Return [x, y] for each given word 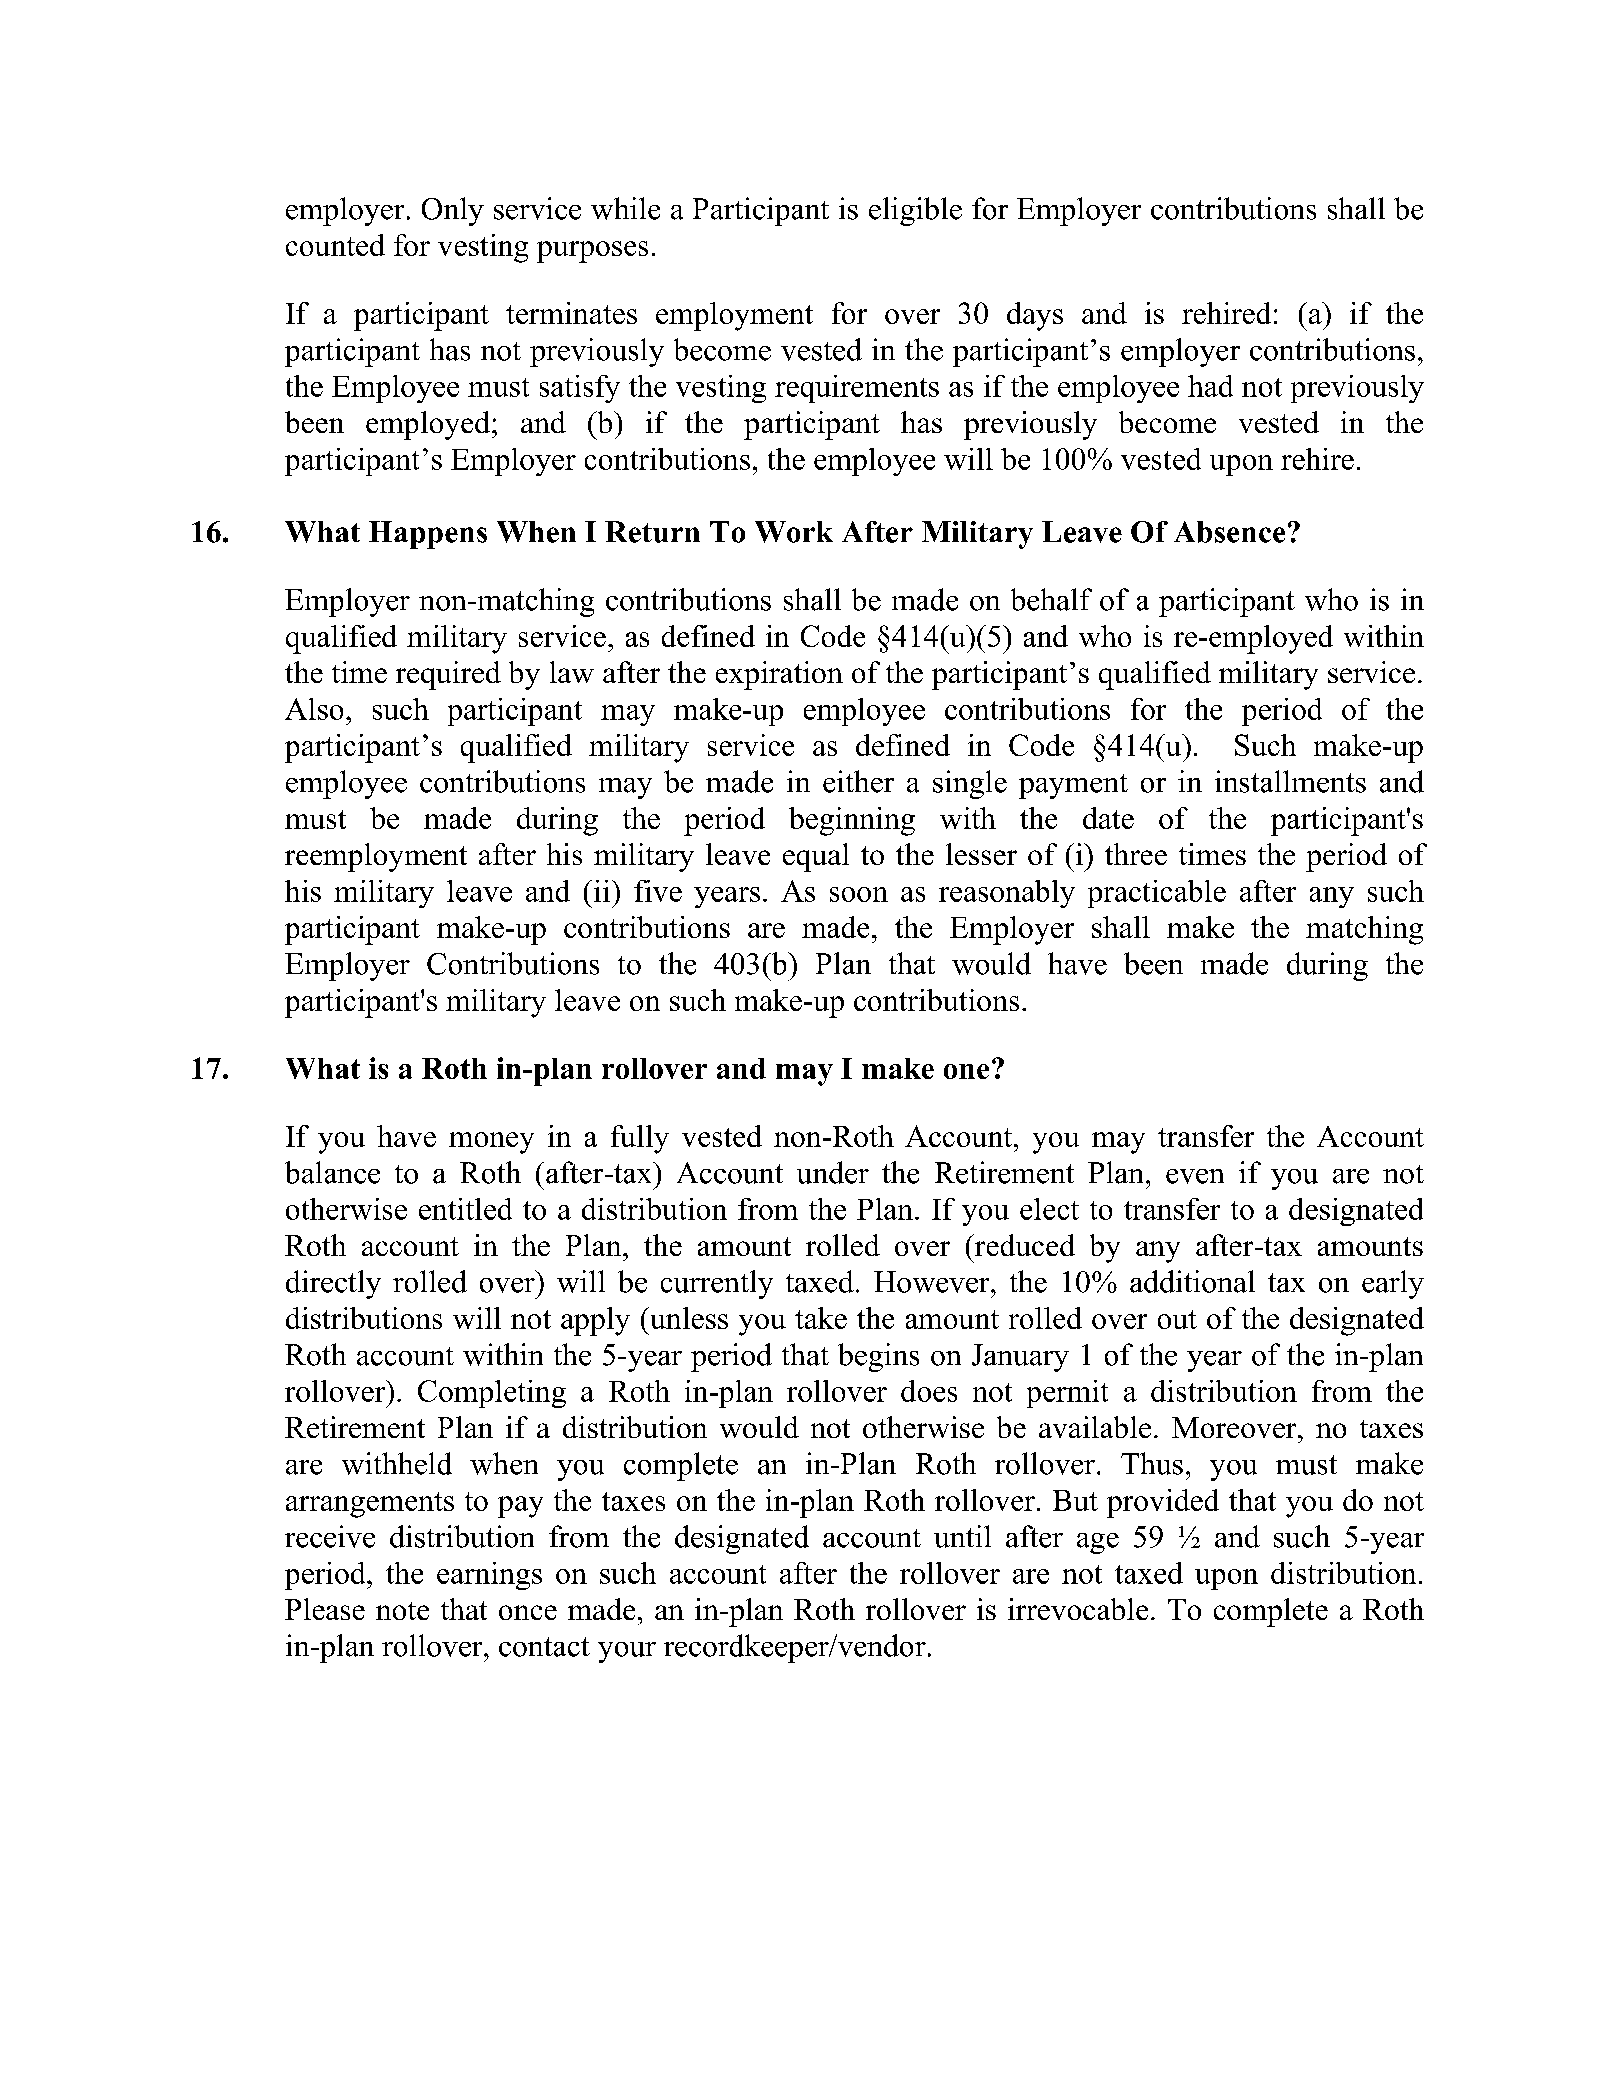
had [1210, 386]
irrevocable [1078, 1609]
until [962, 1536]
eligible [915, 211]
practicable [1157, 894]
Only [453, 211]
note [402, 1611]
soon [859, 894]
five [658, 891]
